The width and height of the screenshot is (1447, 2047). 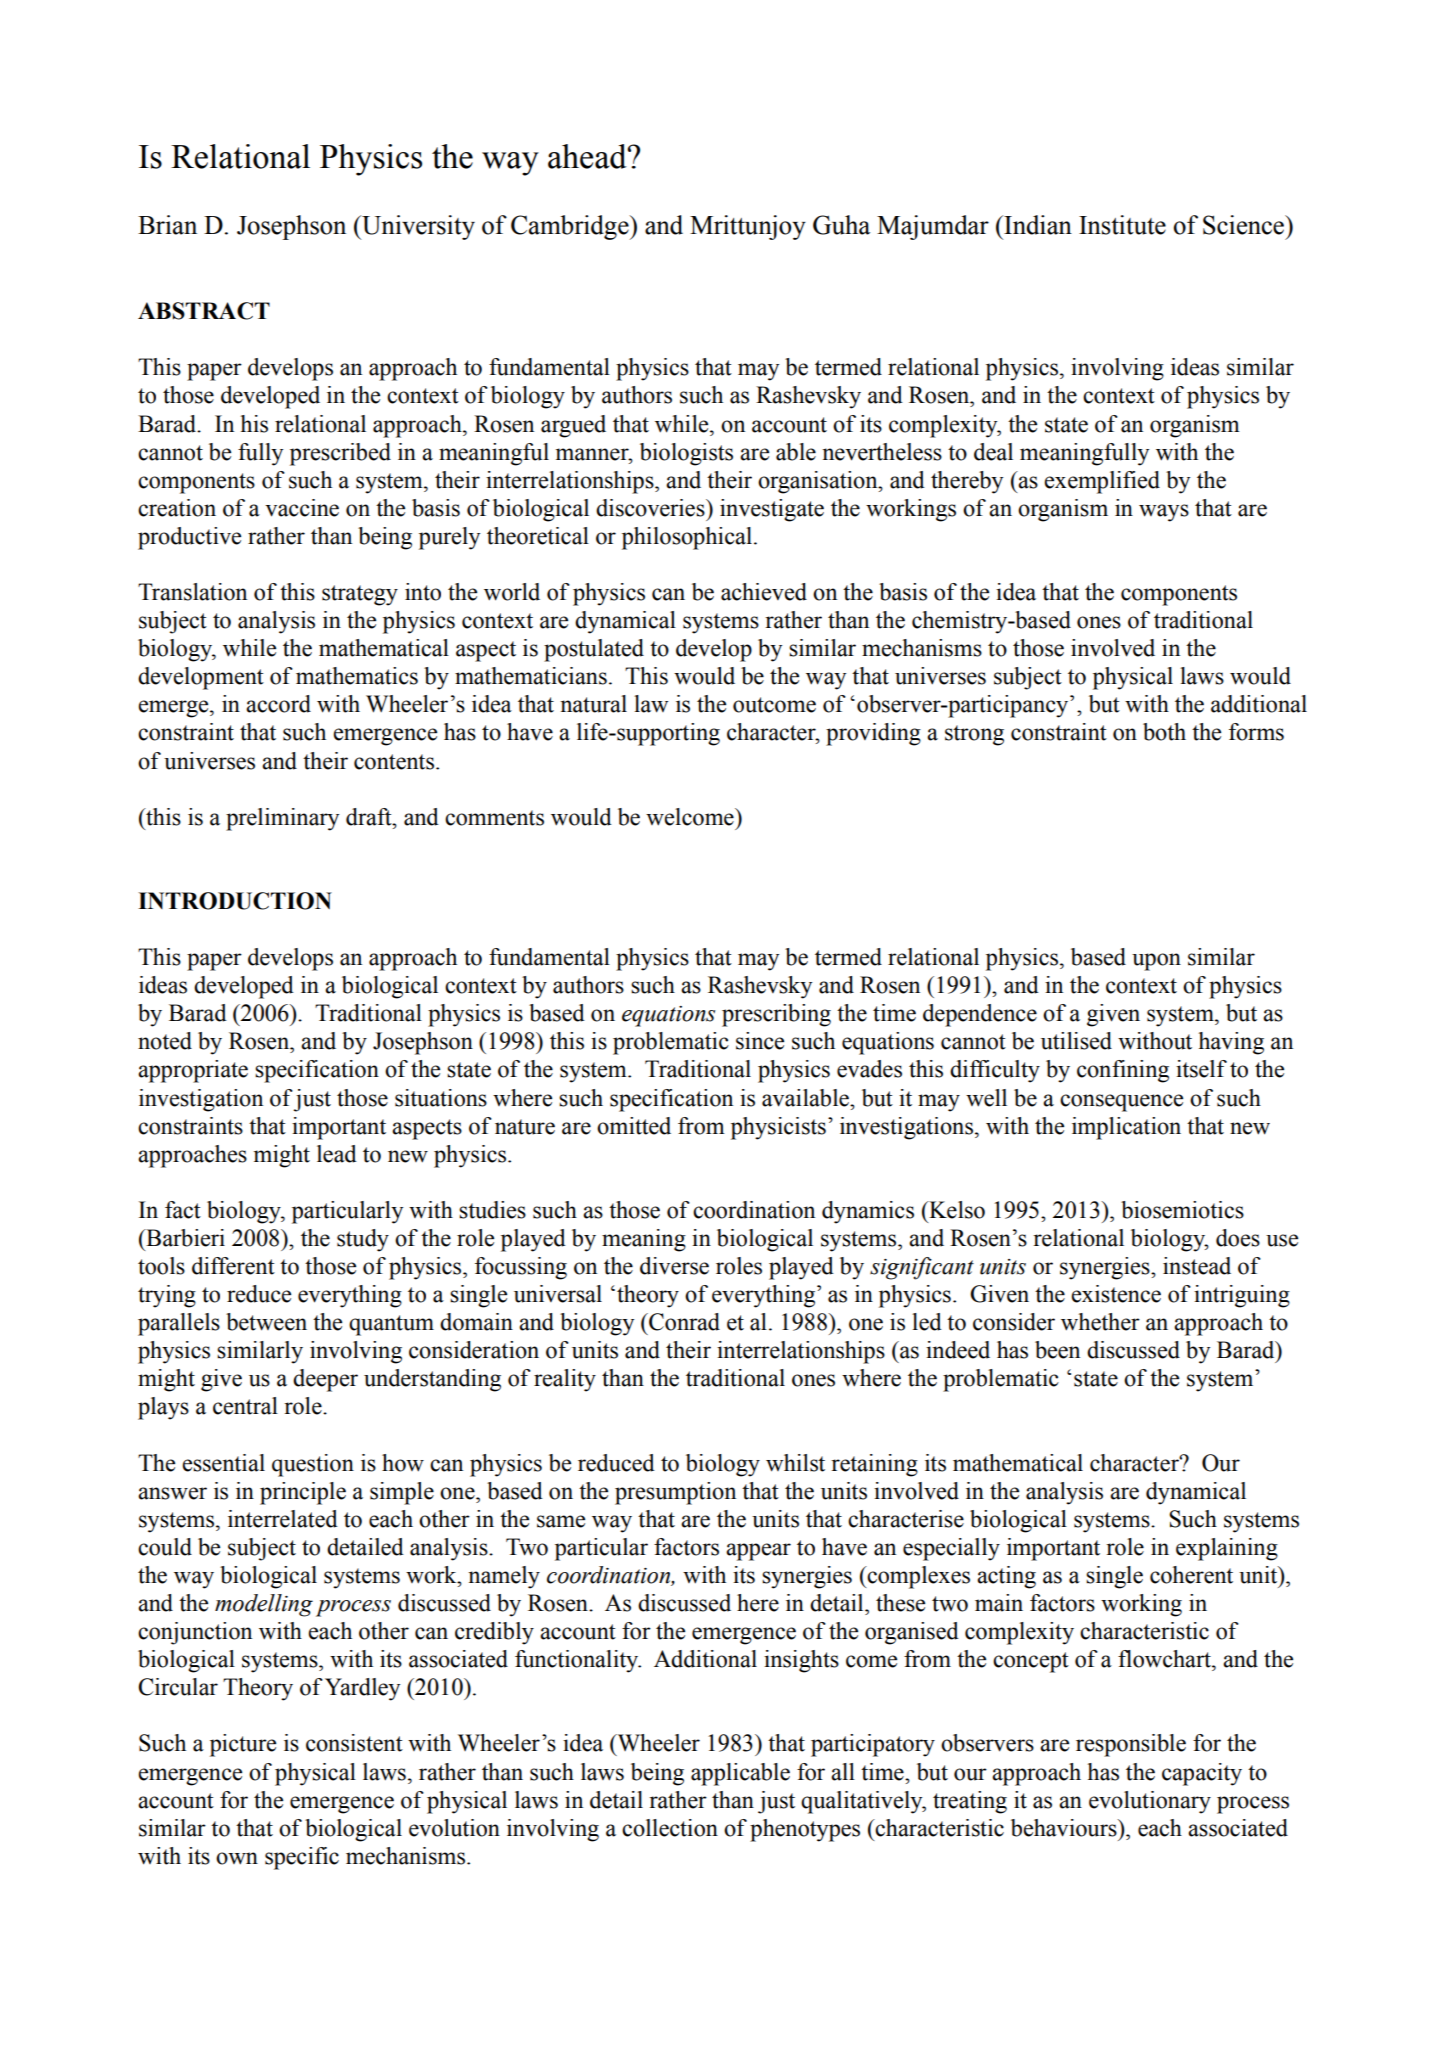 I want to click on capacity, so click(x=1202, y=1774).
